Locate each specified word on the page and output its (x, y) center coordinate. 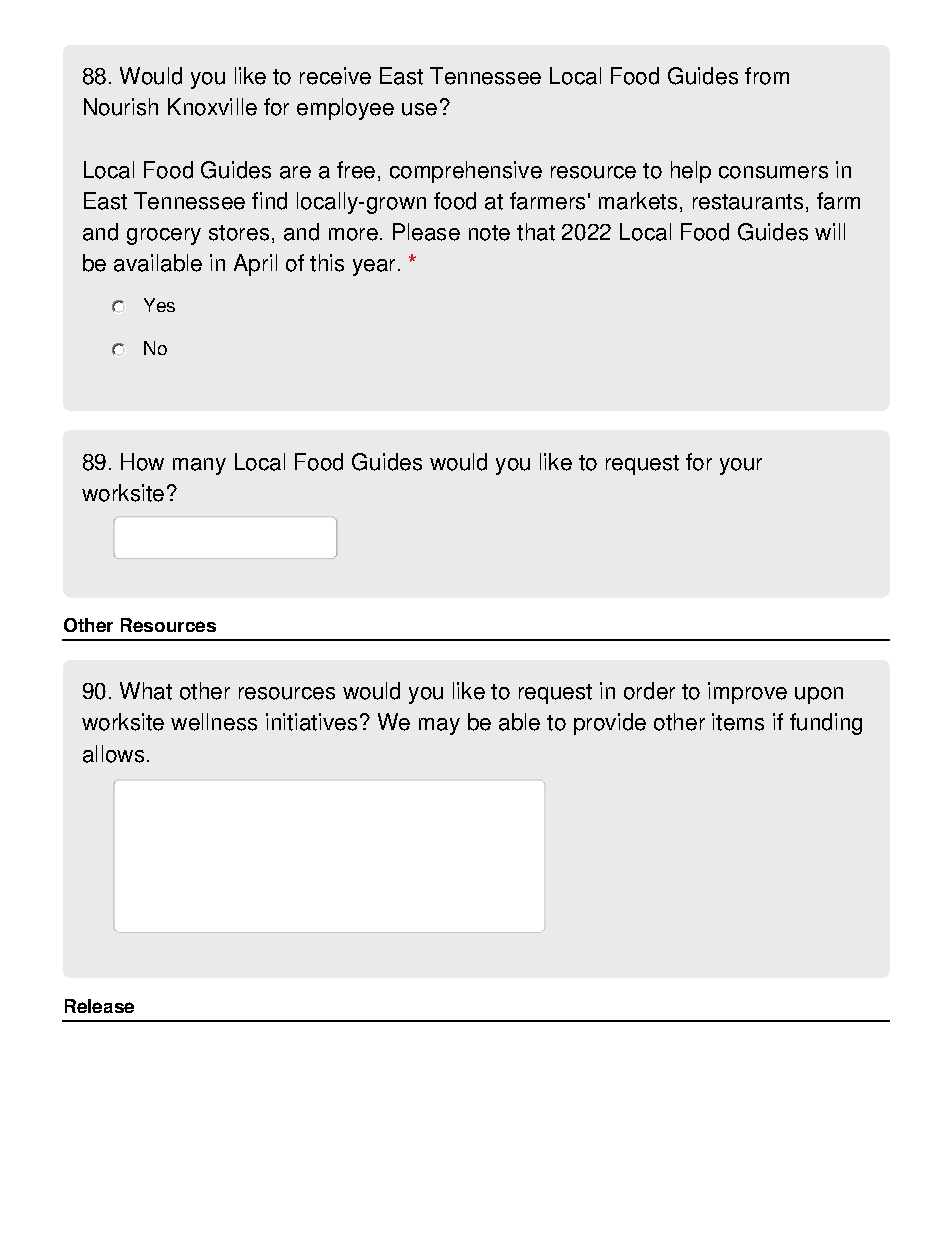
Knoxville (212, 107)
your (741, 466)
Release (99, 1006)
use (419, 109)
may (439, 726)
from (767, 76)
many (199, 466)
